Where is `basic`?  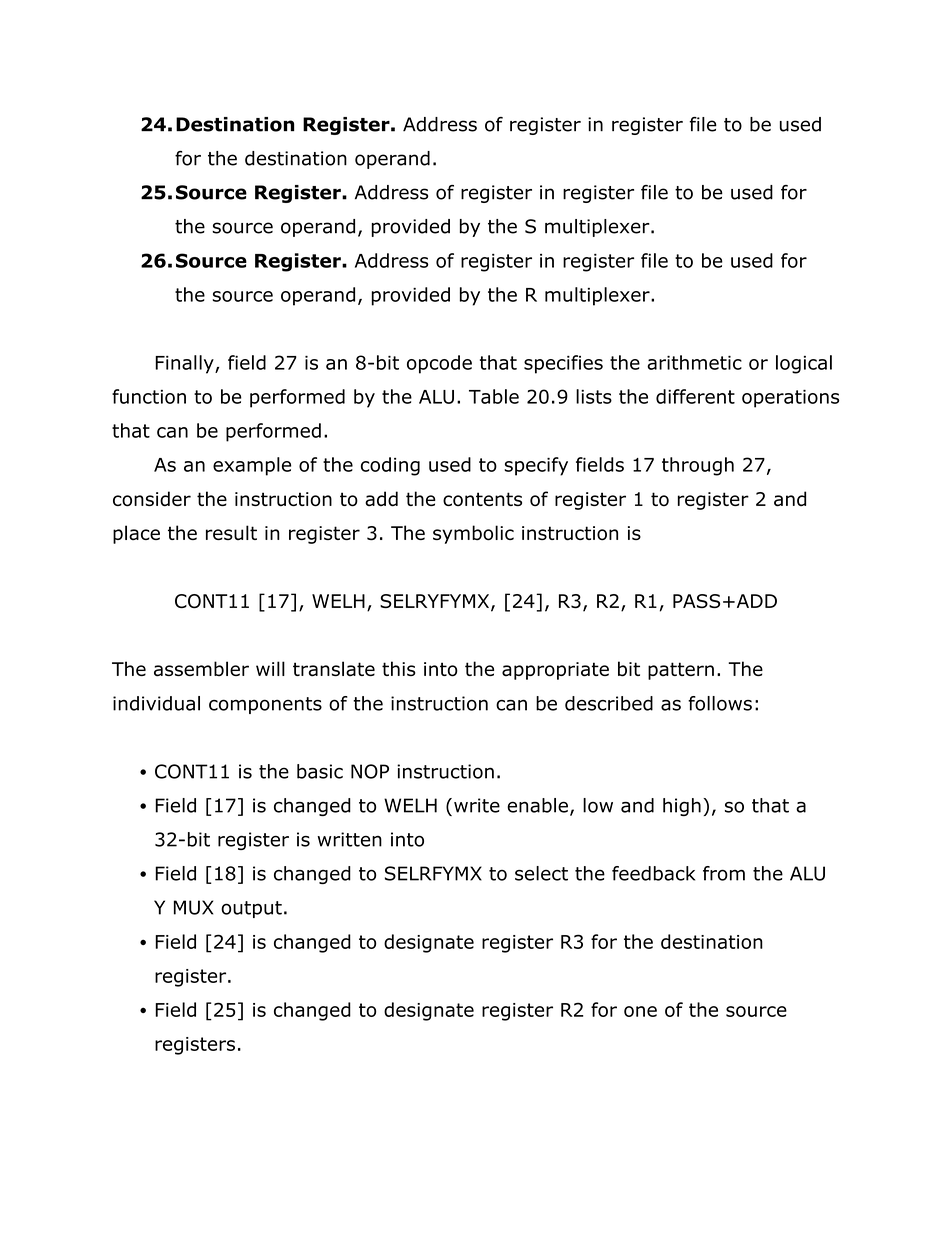
basic is located at coordinates (320, 771).
